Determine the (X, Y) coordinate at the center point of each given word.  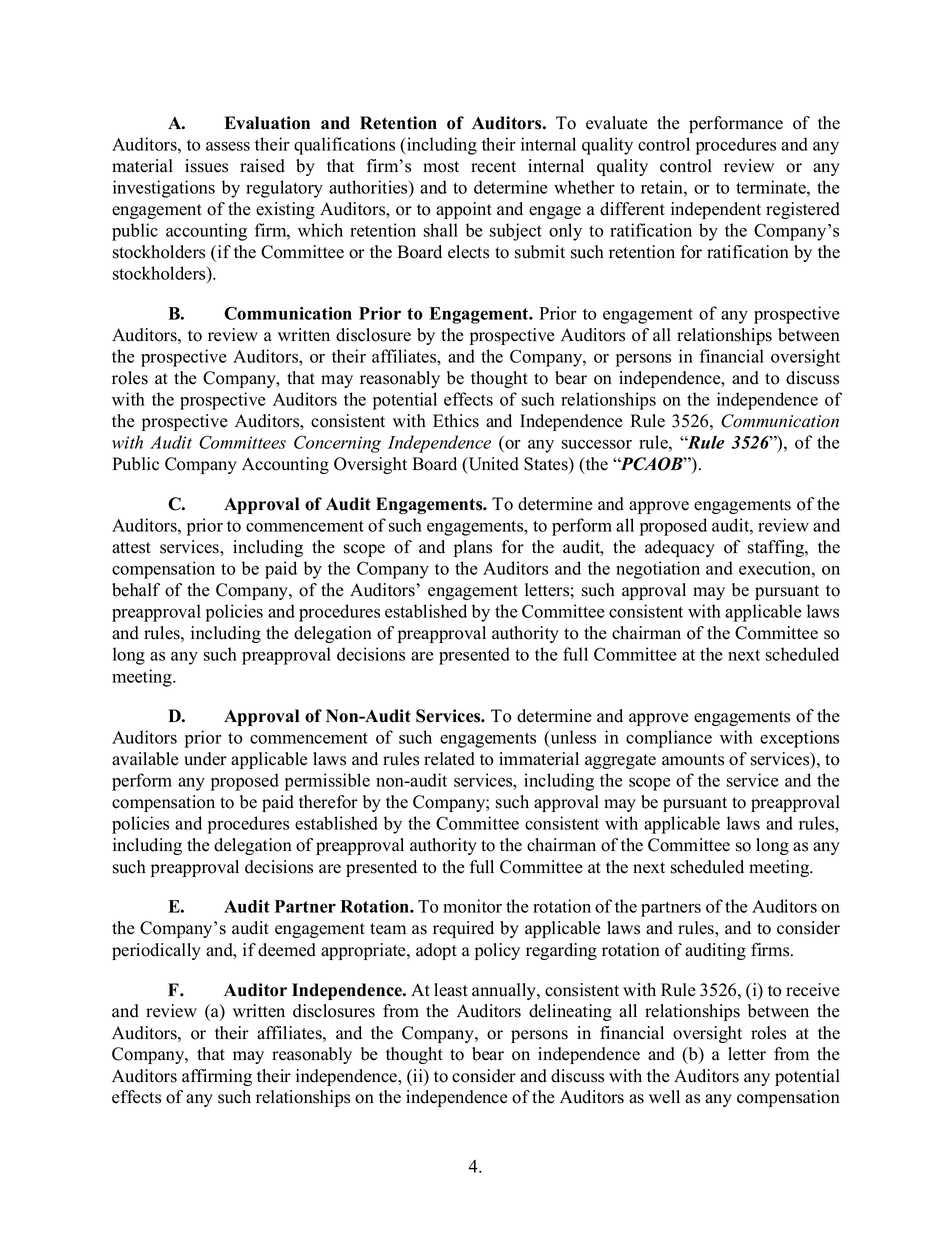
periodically (156, 951)
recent (493, 167)
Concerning (337, 444)
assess (228, 146)
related (449, 759)
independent (716, 210)
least (451, 990)
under (205, 759)
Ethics (456, 421)
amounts (693, 760)
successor (597, 444)
